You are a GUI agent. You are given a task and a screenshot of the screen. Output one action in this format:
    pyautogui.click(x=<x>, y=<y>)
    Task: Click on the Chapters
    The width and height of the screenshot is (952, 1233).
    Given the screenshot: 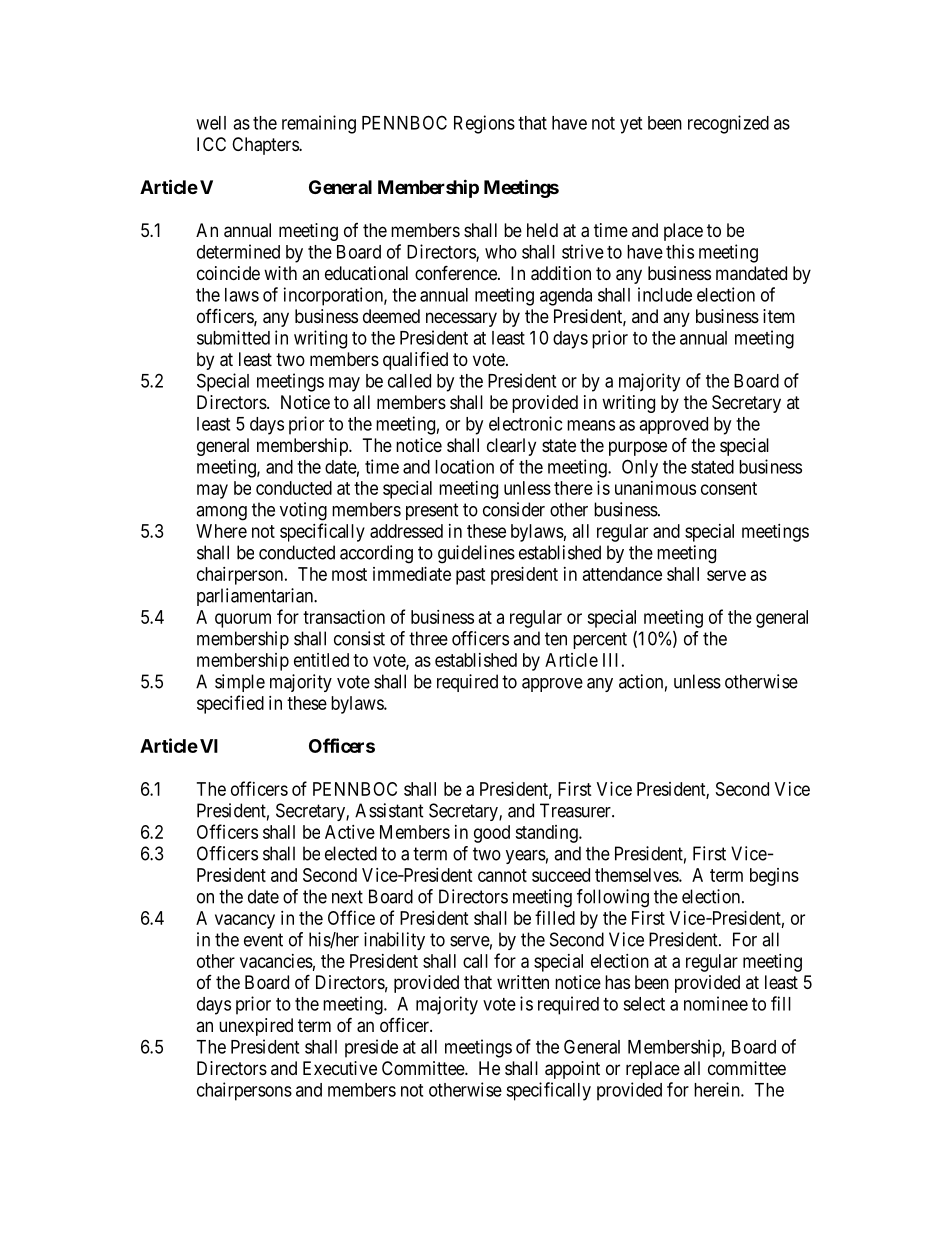 What is the action you would take?
    pyautogui.click(x=266, y=146)
